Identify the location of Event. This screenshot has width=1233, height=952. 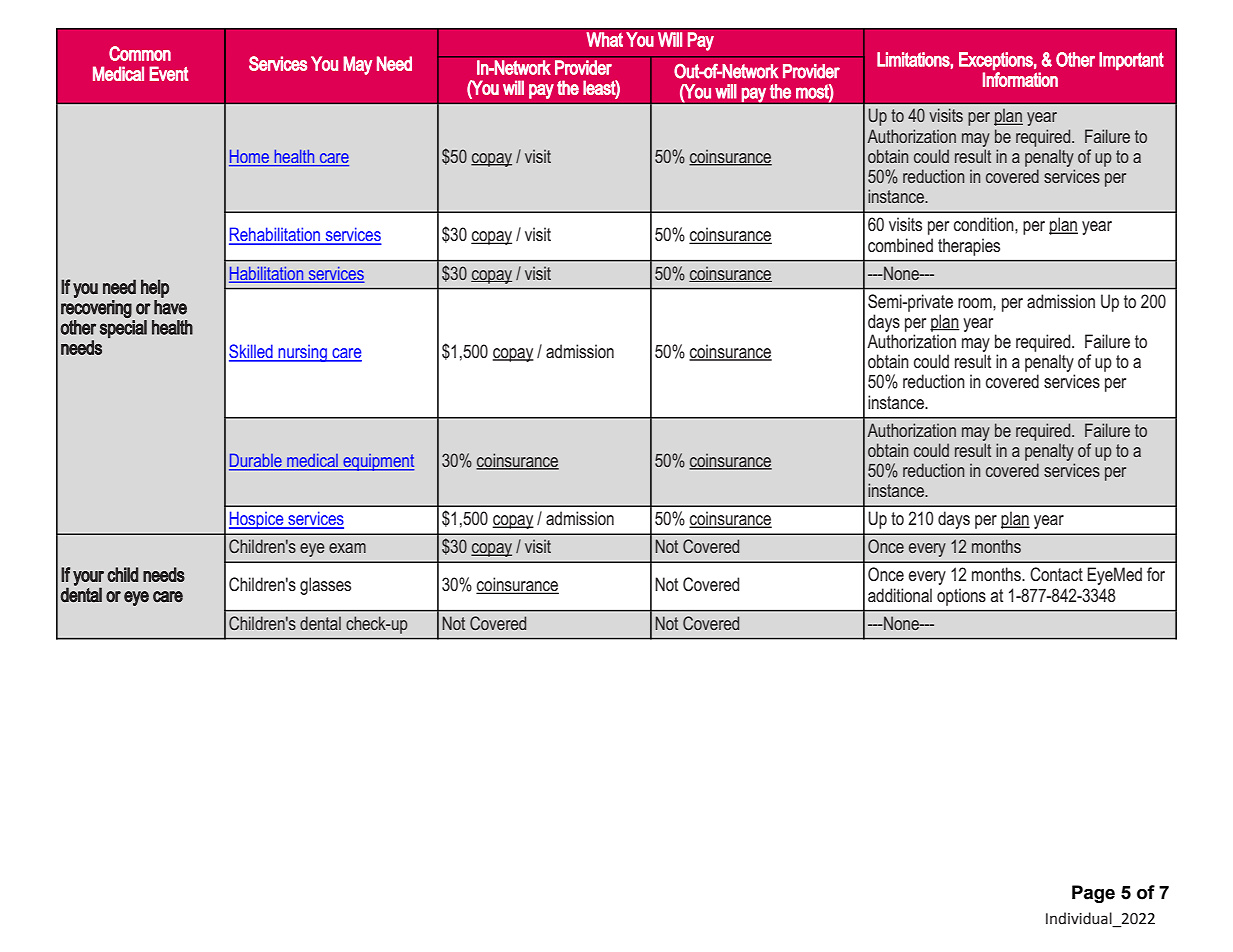
(168, 73).
